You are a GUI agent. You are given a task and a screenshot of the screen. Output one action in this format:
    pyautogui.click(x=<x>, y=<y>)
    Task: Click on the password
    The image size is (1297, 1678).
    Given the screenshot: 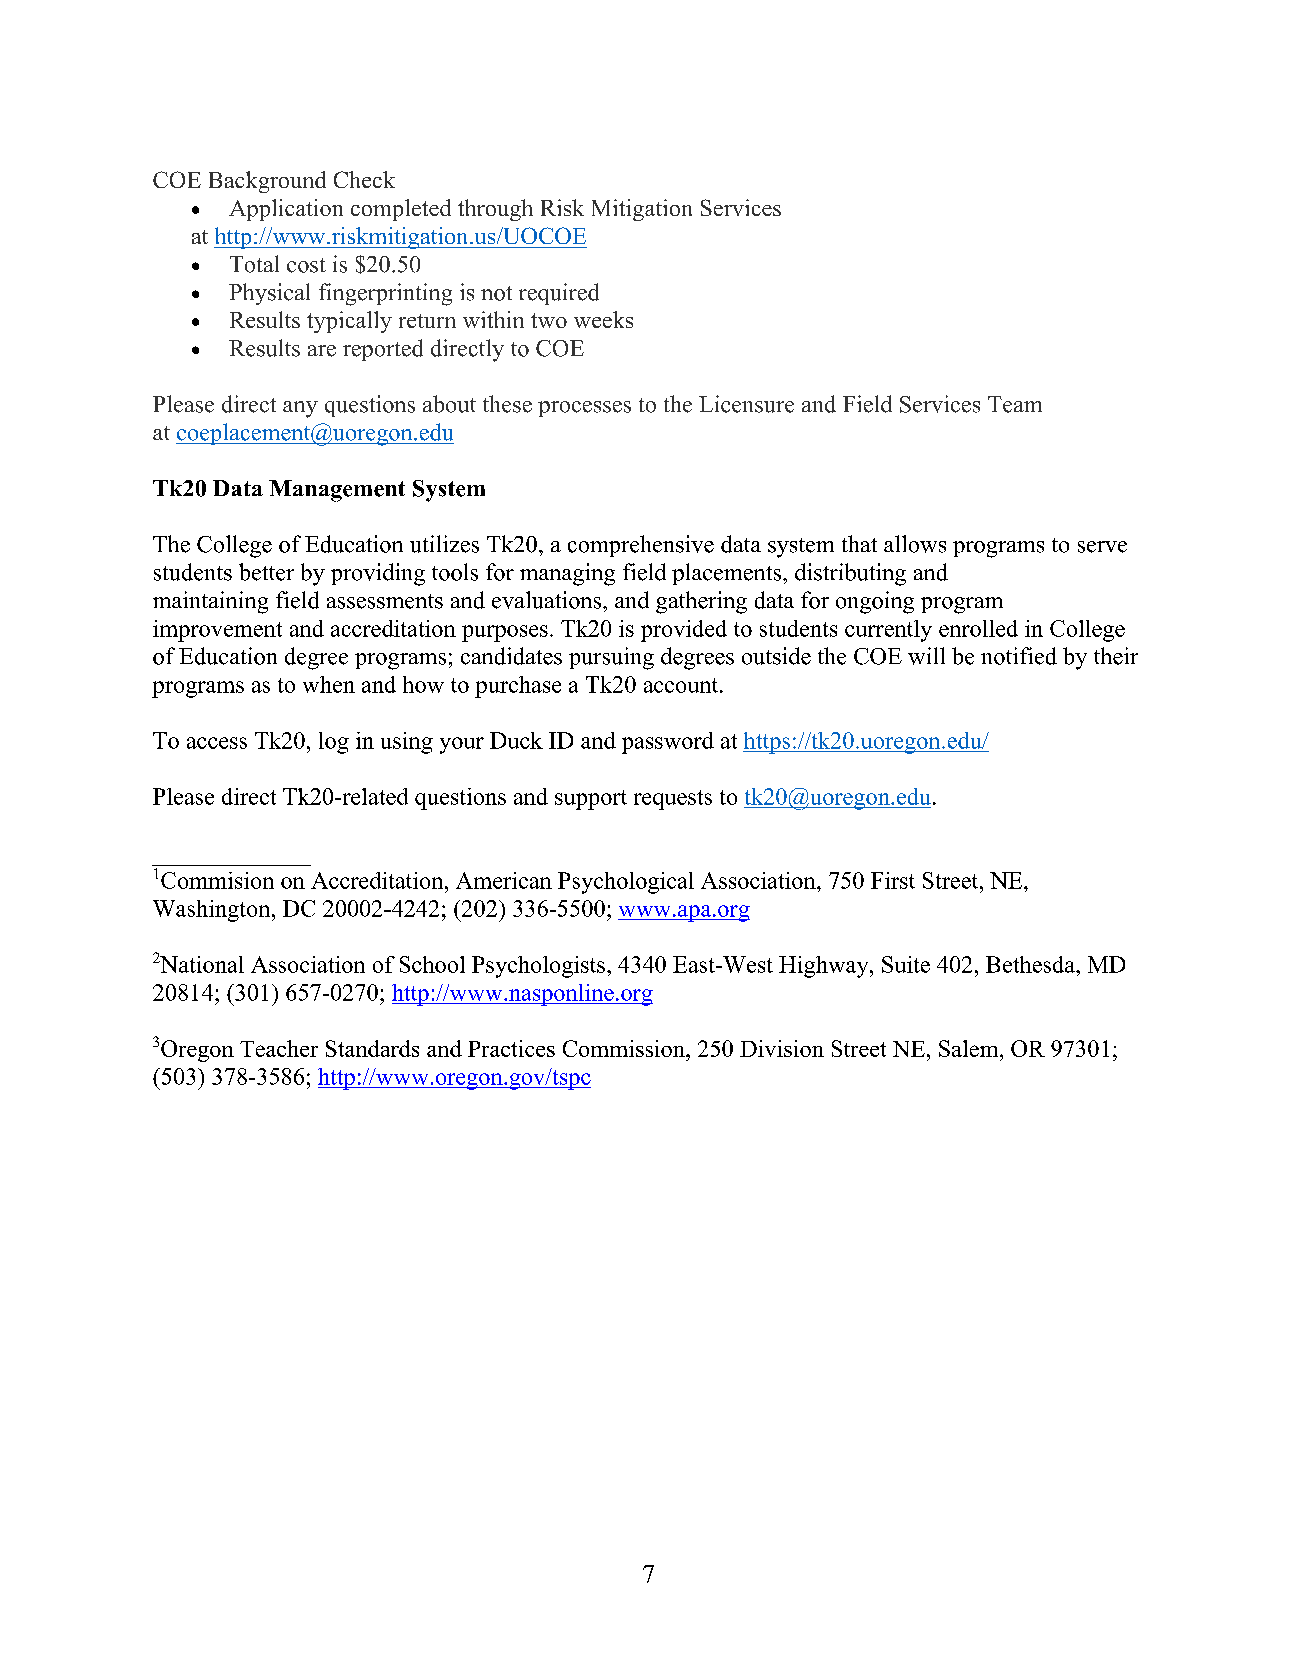 What is the action you would take?
    pyautogui.click(x=668, y=743)
